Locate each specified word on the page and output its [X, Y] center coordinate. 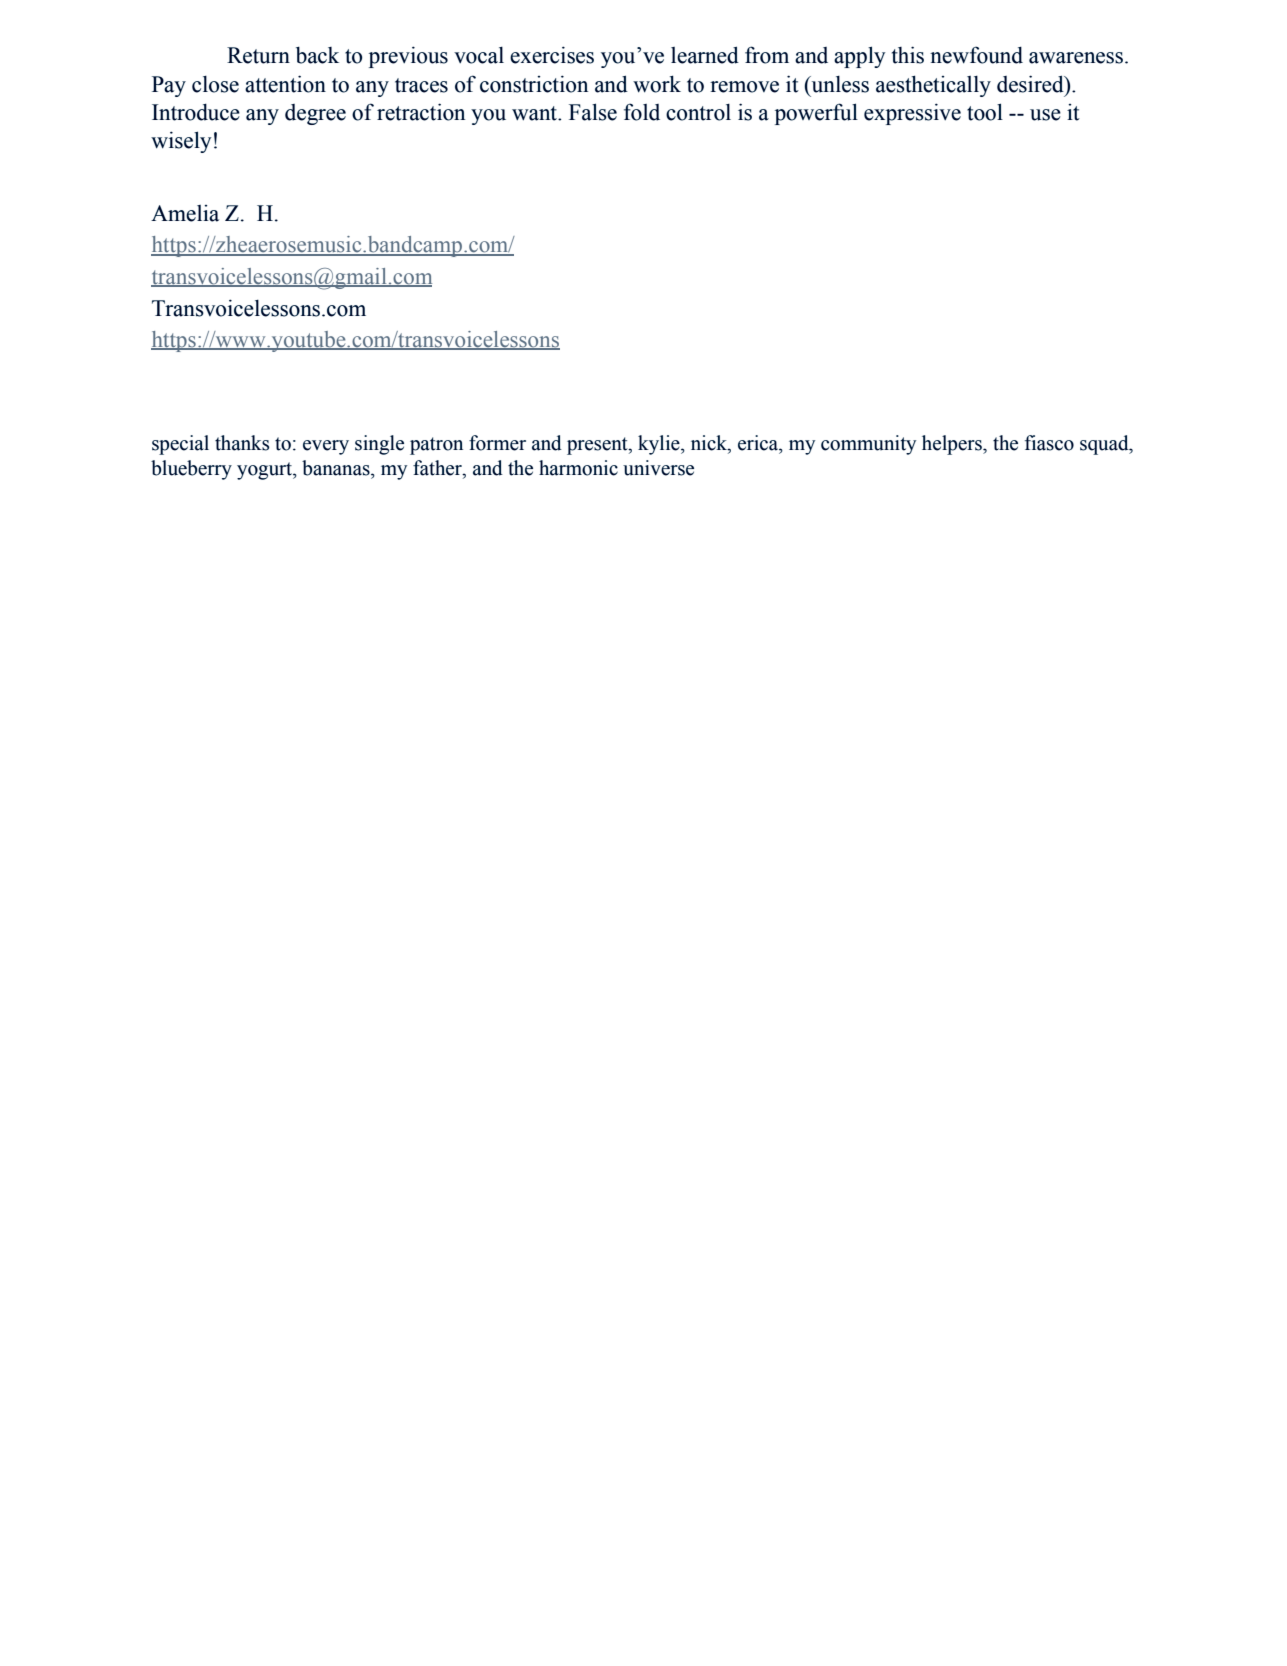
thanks [242, 443]
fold [642, 112]
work [657, 84]
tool [985, 112]
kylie [660, 445]
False [593, 112]
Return [258, 55]
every [326, 447]
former [497, 443]
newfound [976, 55]
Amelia [185, 213]
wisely [181, 142]
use [1045, 115]
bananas [337, 468]
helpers [953, 445]
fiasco [1049, 443]
